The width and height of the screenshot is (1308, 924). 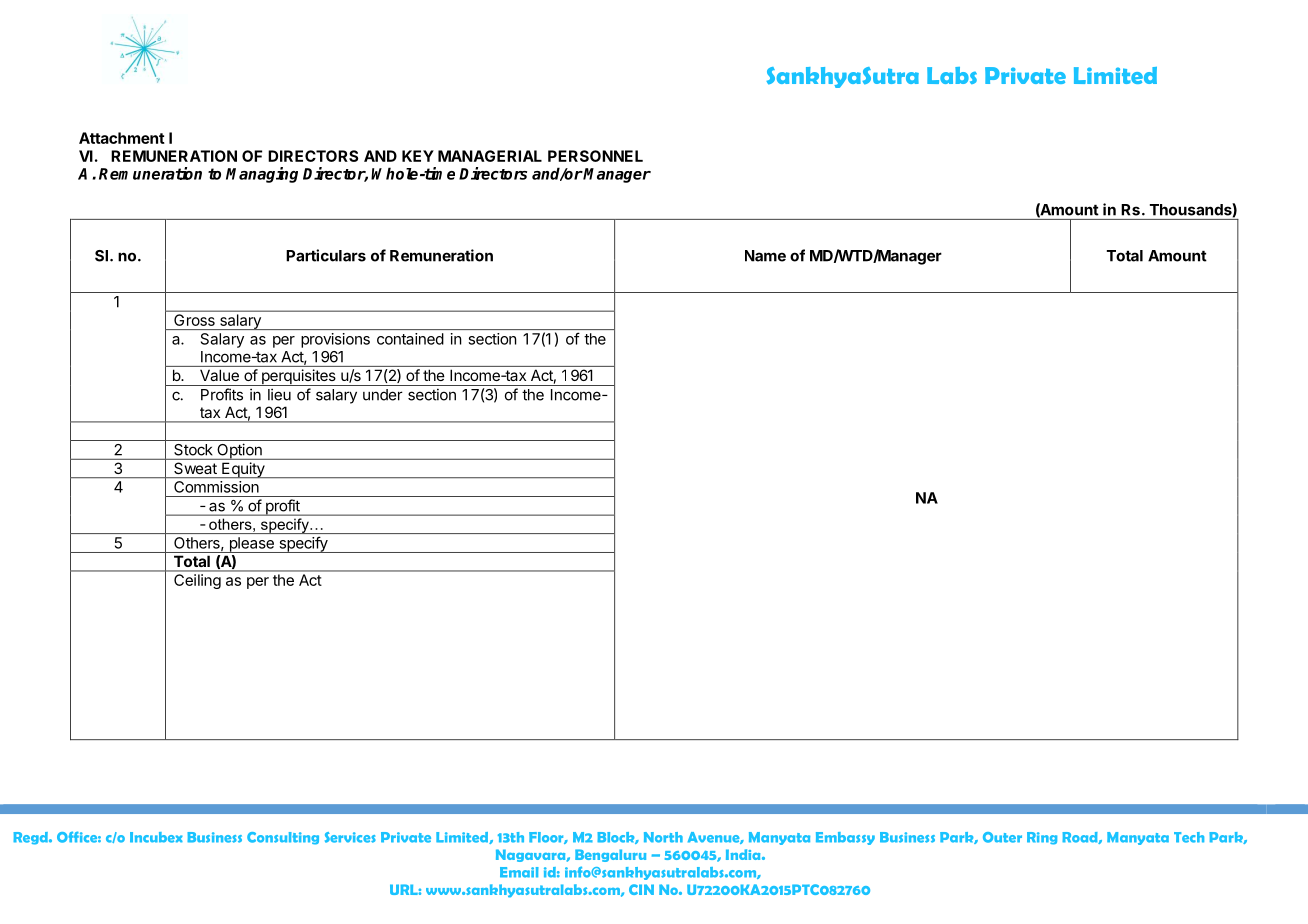 I want to click on PERSONNEL, so click(x=595, y=156).
